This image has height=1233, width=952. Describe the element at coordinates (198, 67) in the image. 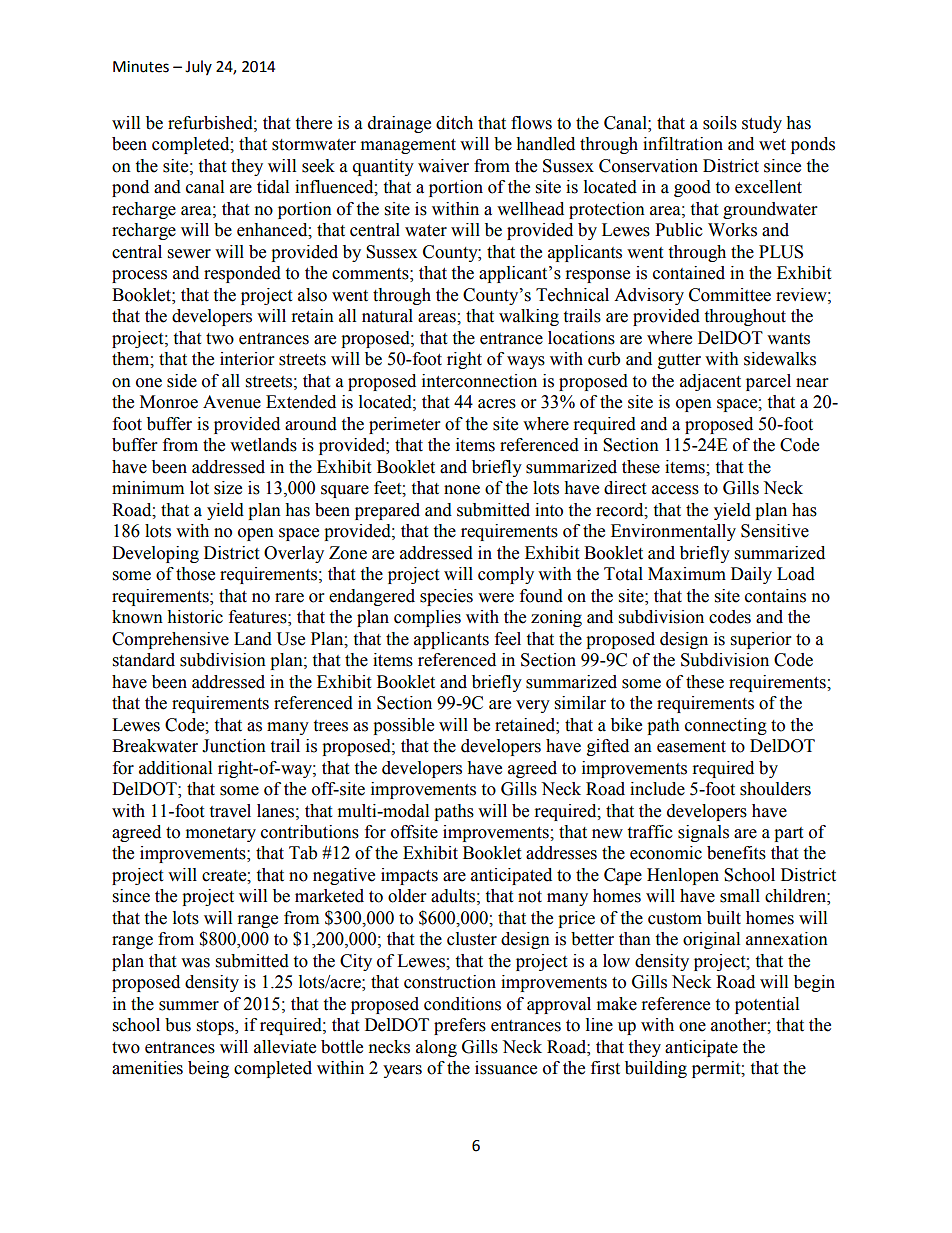

I see `July` at that location.
